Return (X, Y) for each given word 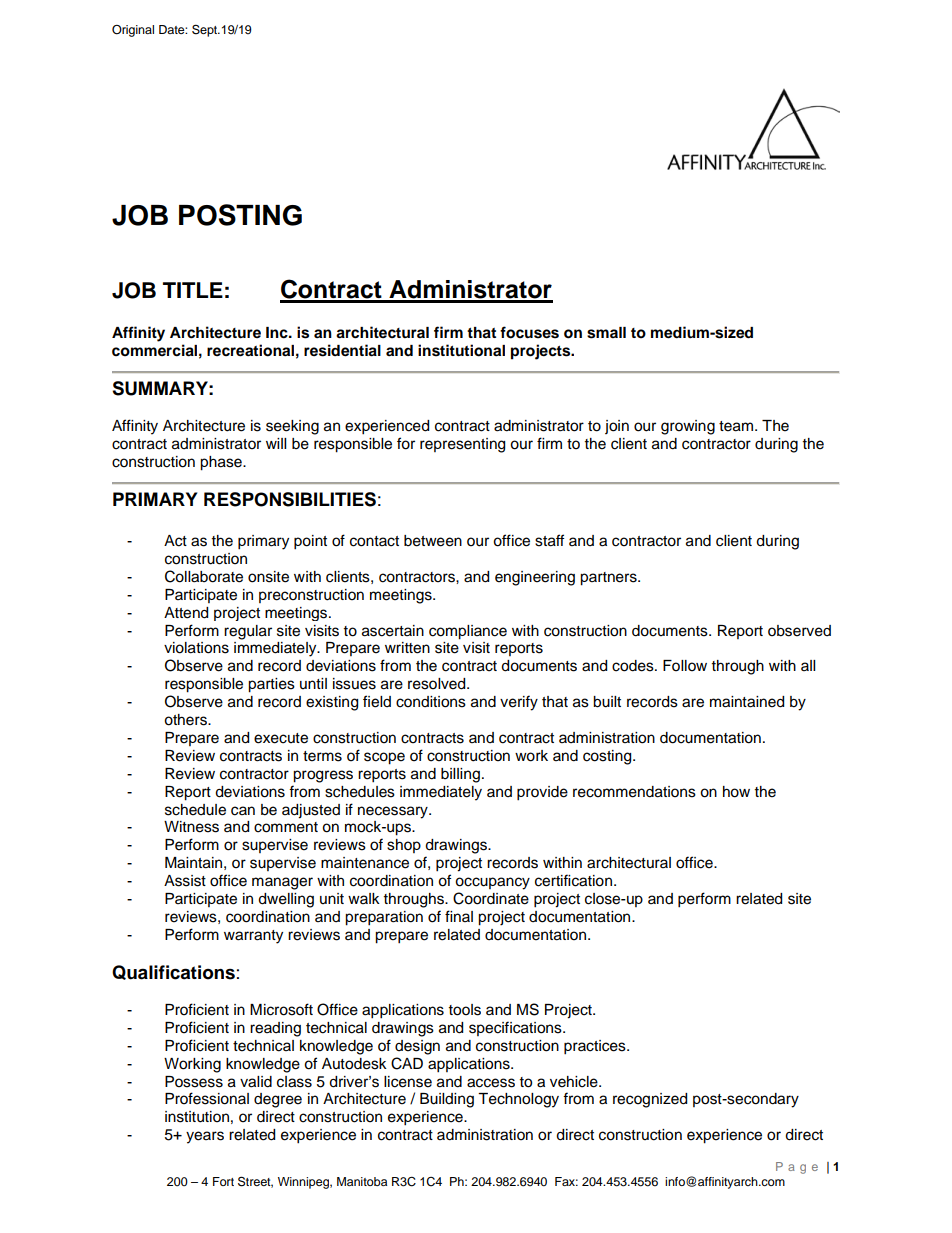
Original (133, 31)
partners (609, 579)
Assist (185, 881)
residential (342, 350)
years (205, 1137)
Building (447, 1100)
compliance (468, 632)
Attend (186, 613)
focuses (529, 332)
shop (404, 846)
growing (688, 427)
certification (573, 880)
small (606, 333)
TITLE (193, 290)
